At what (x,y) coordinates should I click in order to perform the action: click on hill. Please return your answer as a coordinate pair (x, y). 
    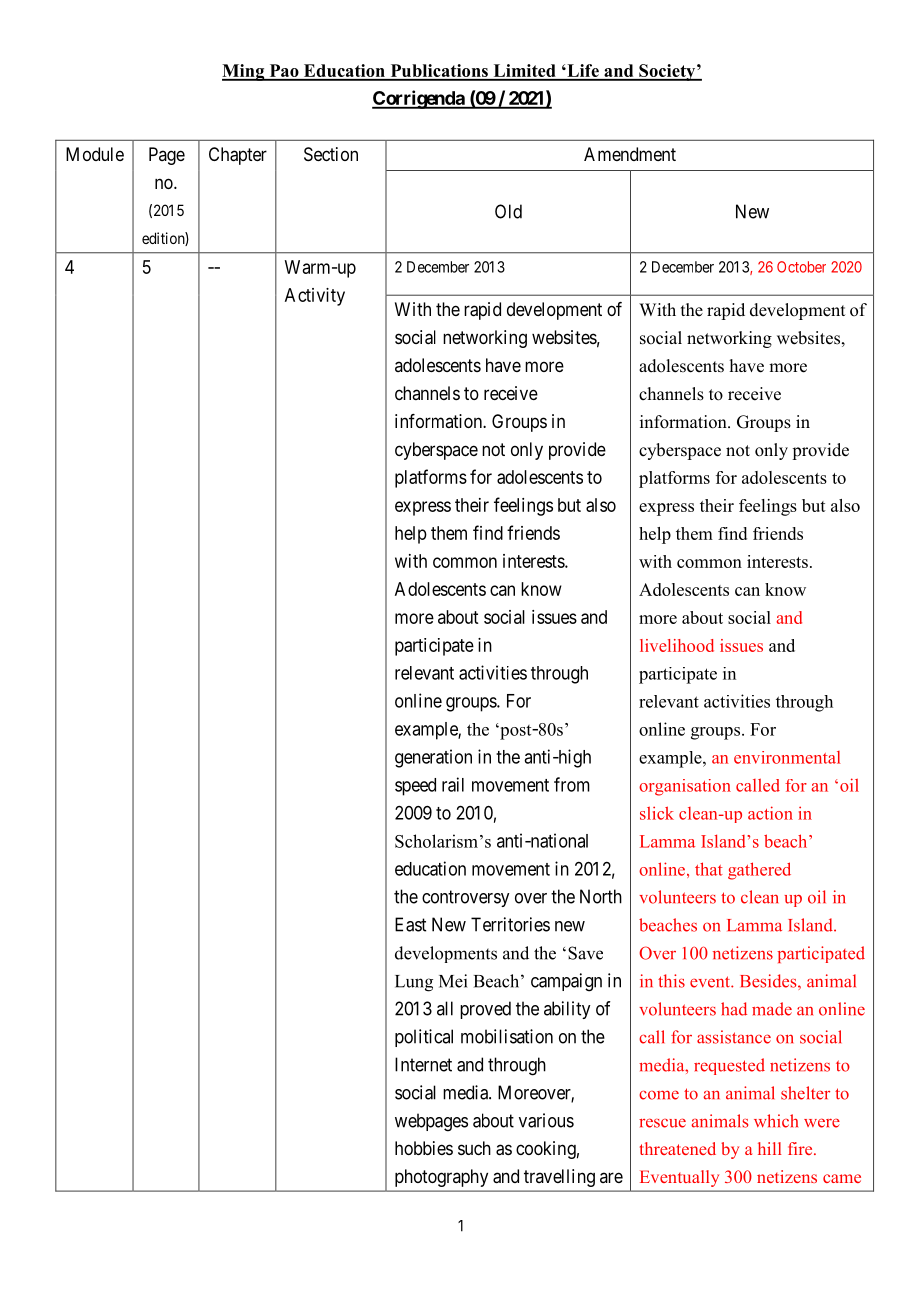
    Looking at the image, I should click on (770, 1148).
